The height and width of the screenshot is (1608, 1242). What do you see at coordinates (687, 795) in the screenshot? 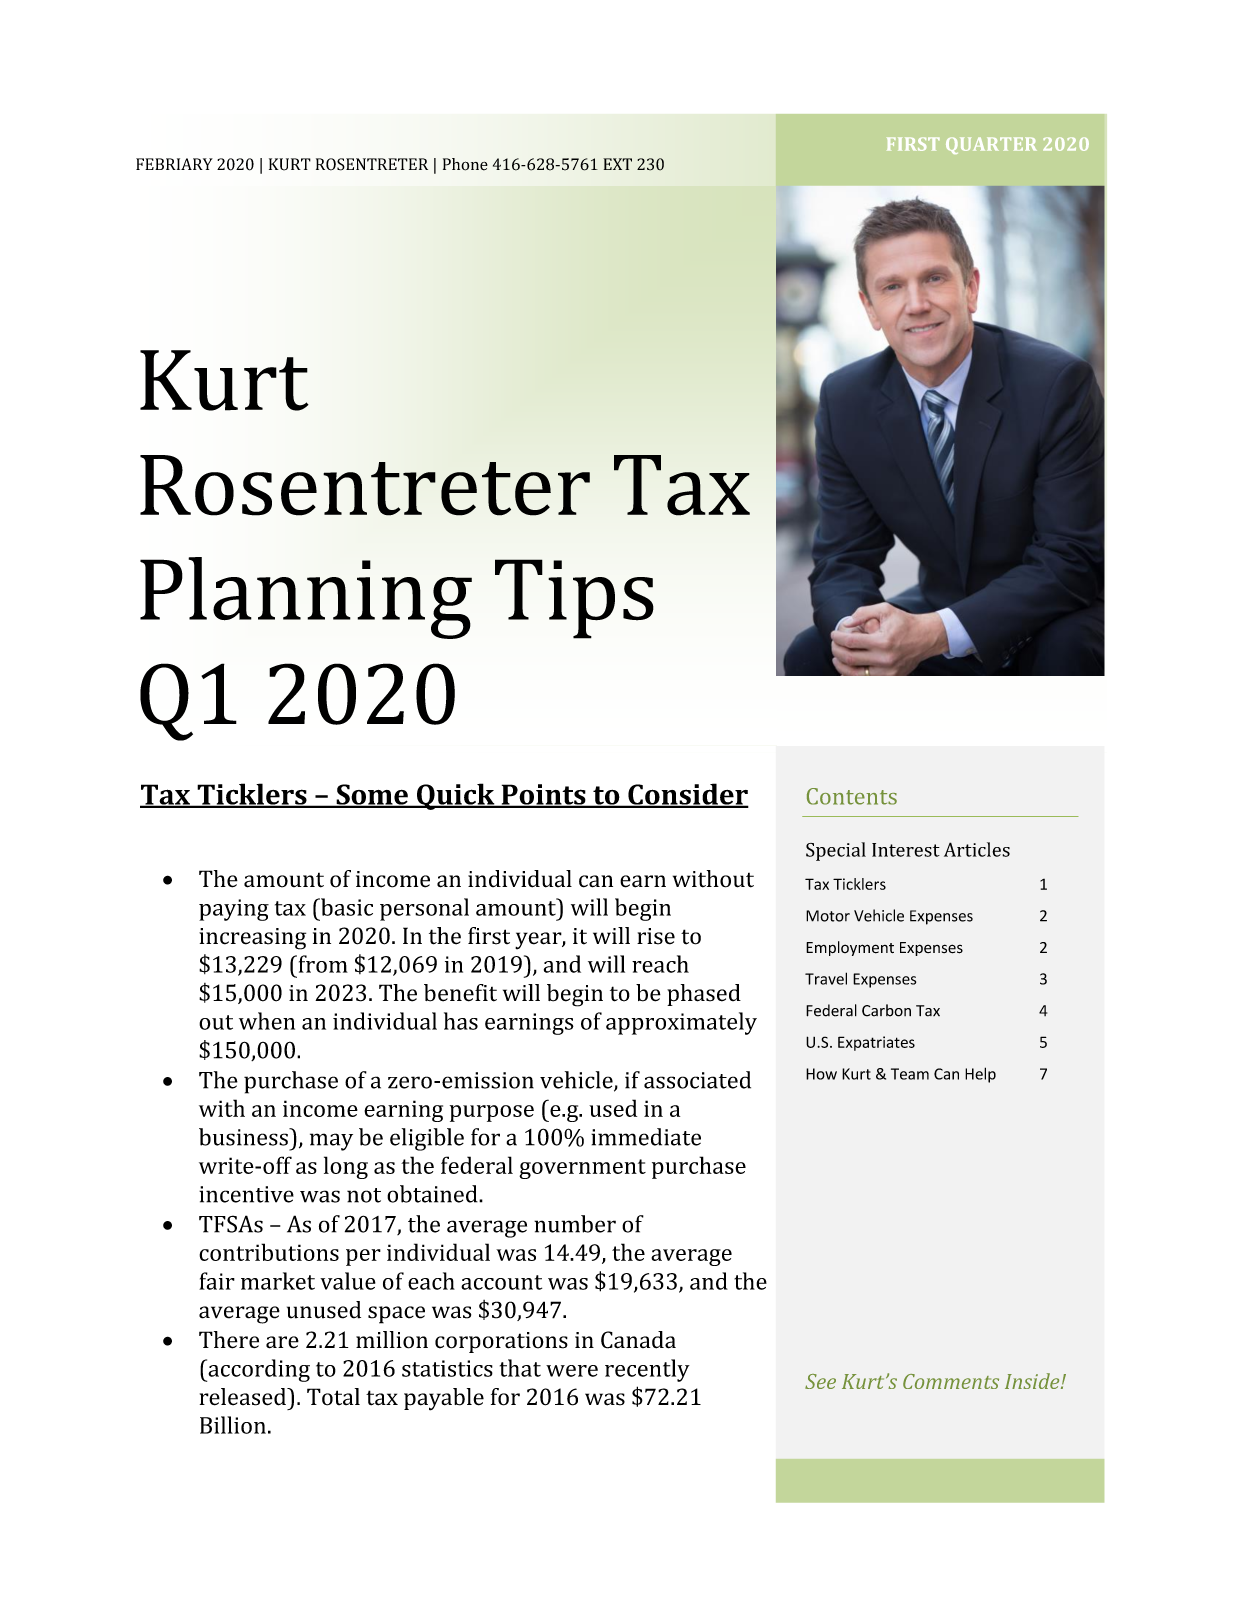
I see `Consider` at bounding box center [687, 795].
